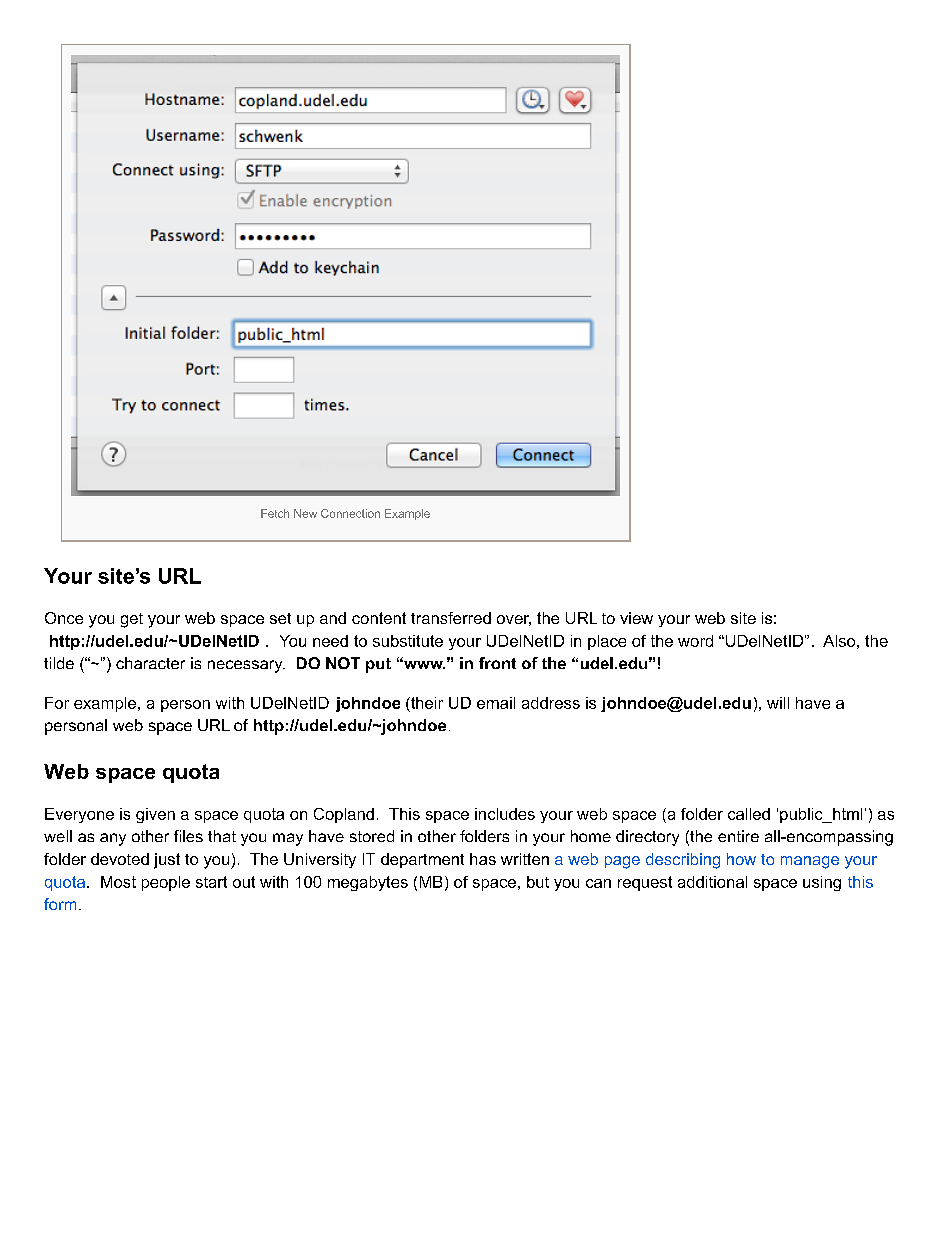 This screenshot has height=1233, width=952. Describe the element at coordinates (426, 703) in the screenshot. I see `their` at that location.
